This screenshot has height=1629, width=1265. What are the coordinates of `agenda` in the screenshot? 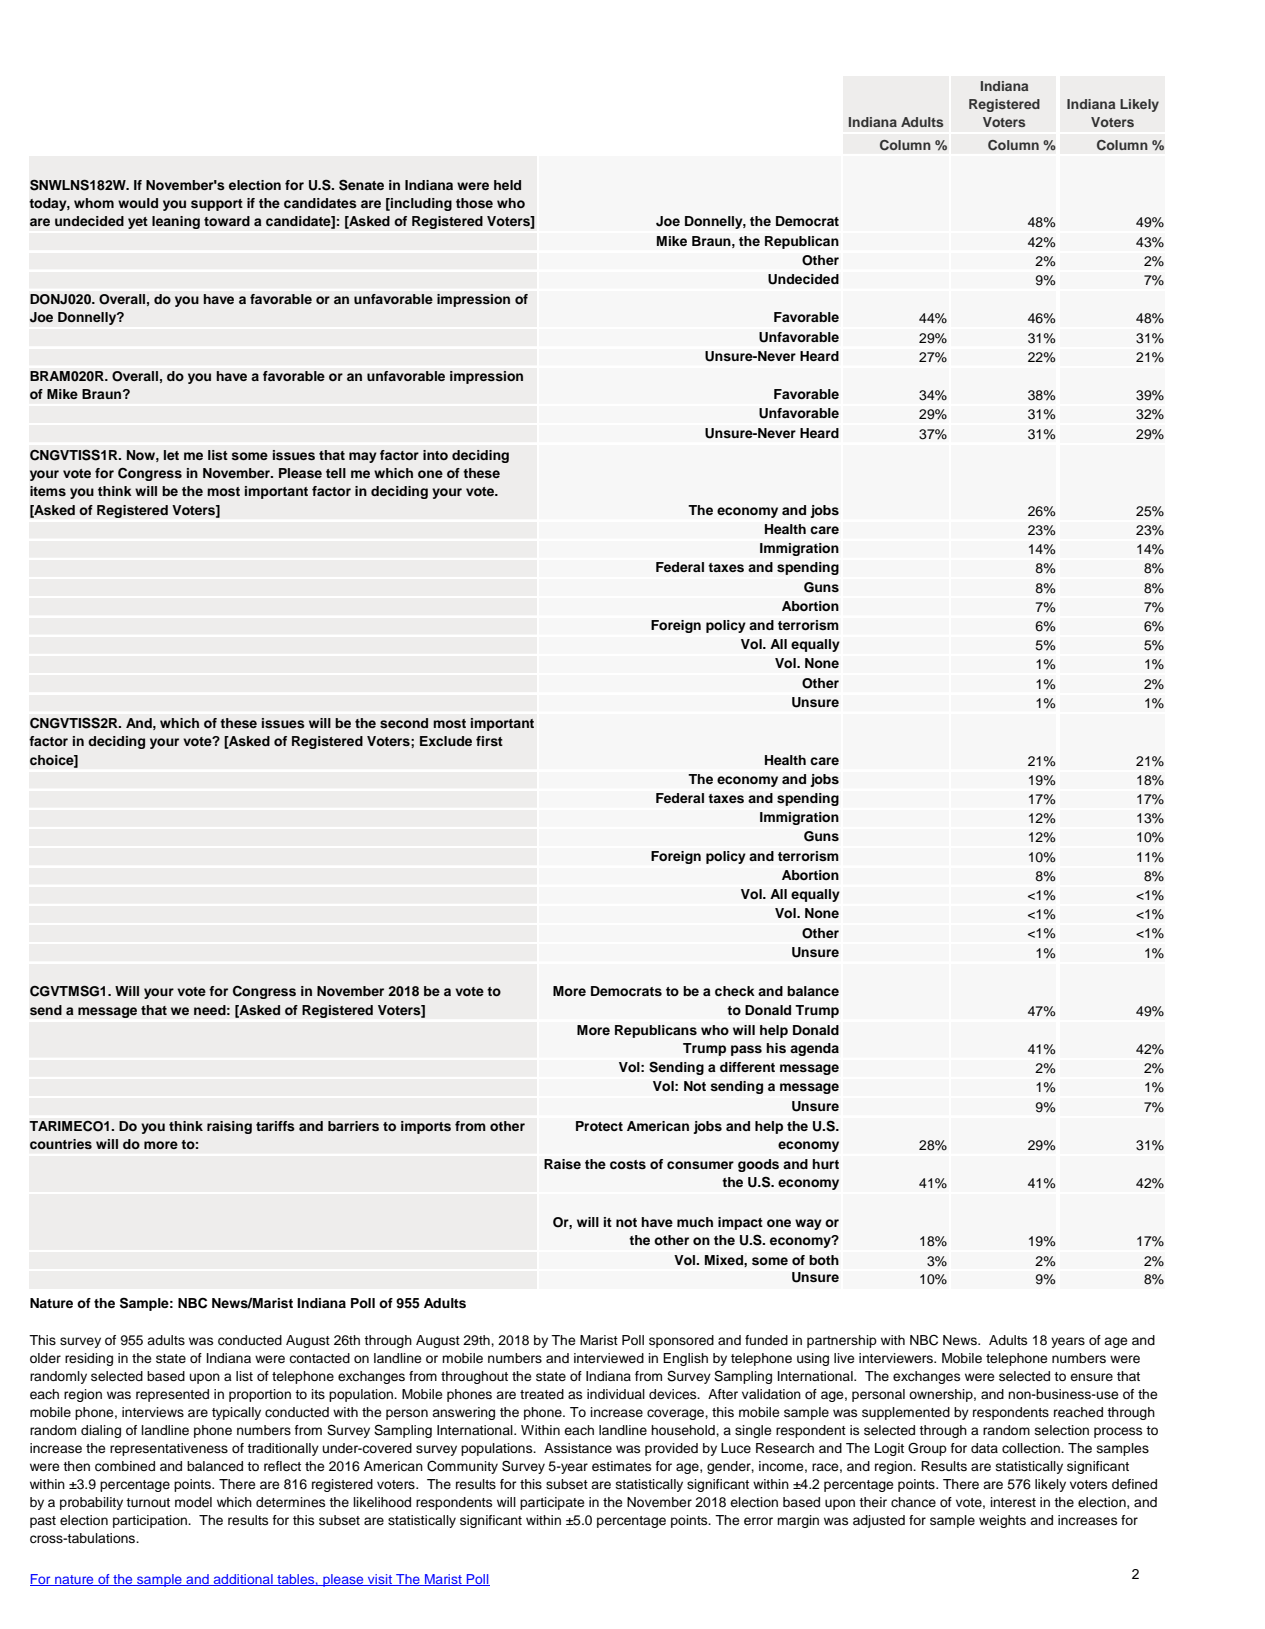 It's located at (814, 1049).
